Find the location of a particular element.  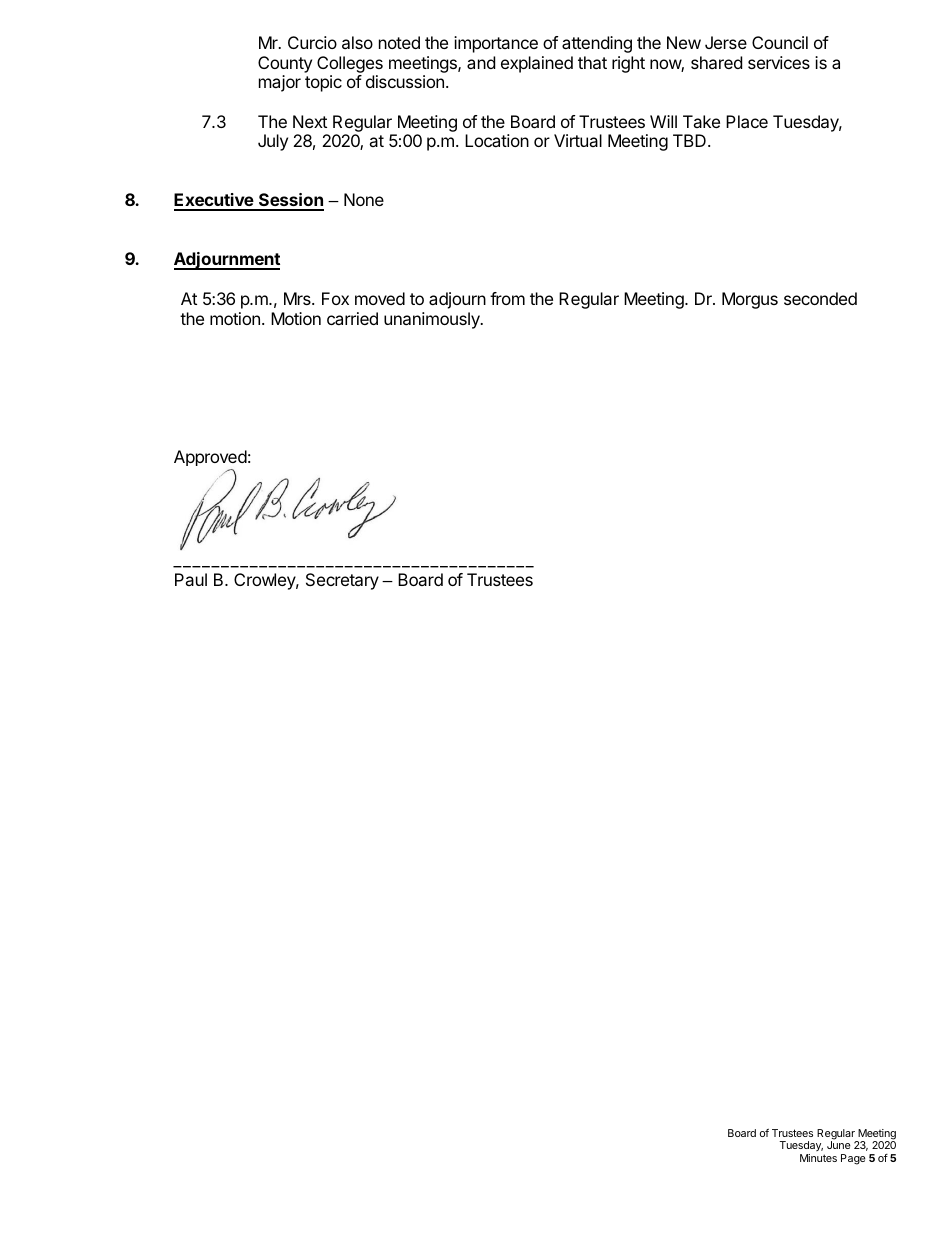

Paul is located at coordinates (191, 579).
